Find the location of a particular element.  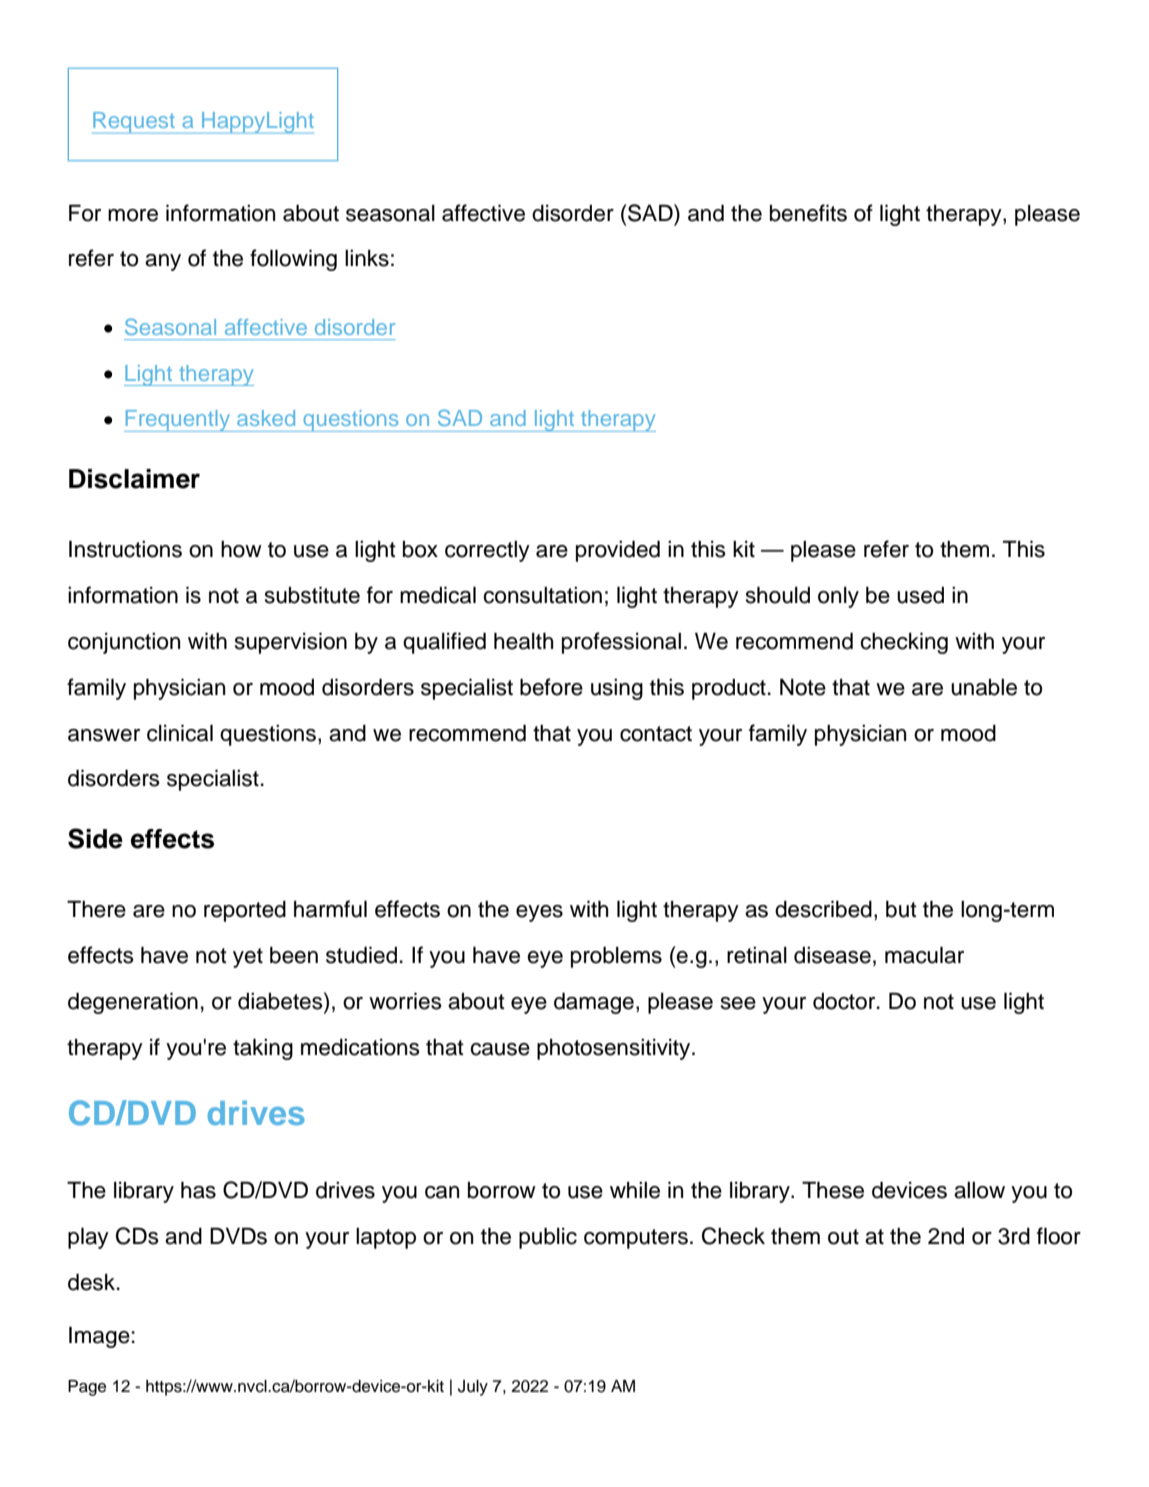

benefits is located at coordinates (808, 213).
